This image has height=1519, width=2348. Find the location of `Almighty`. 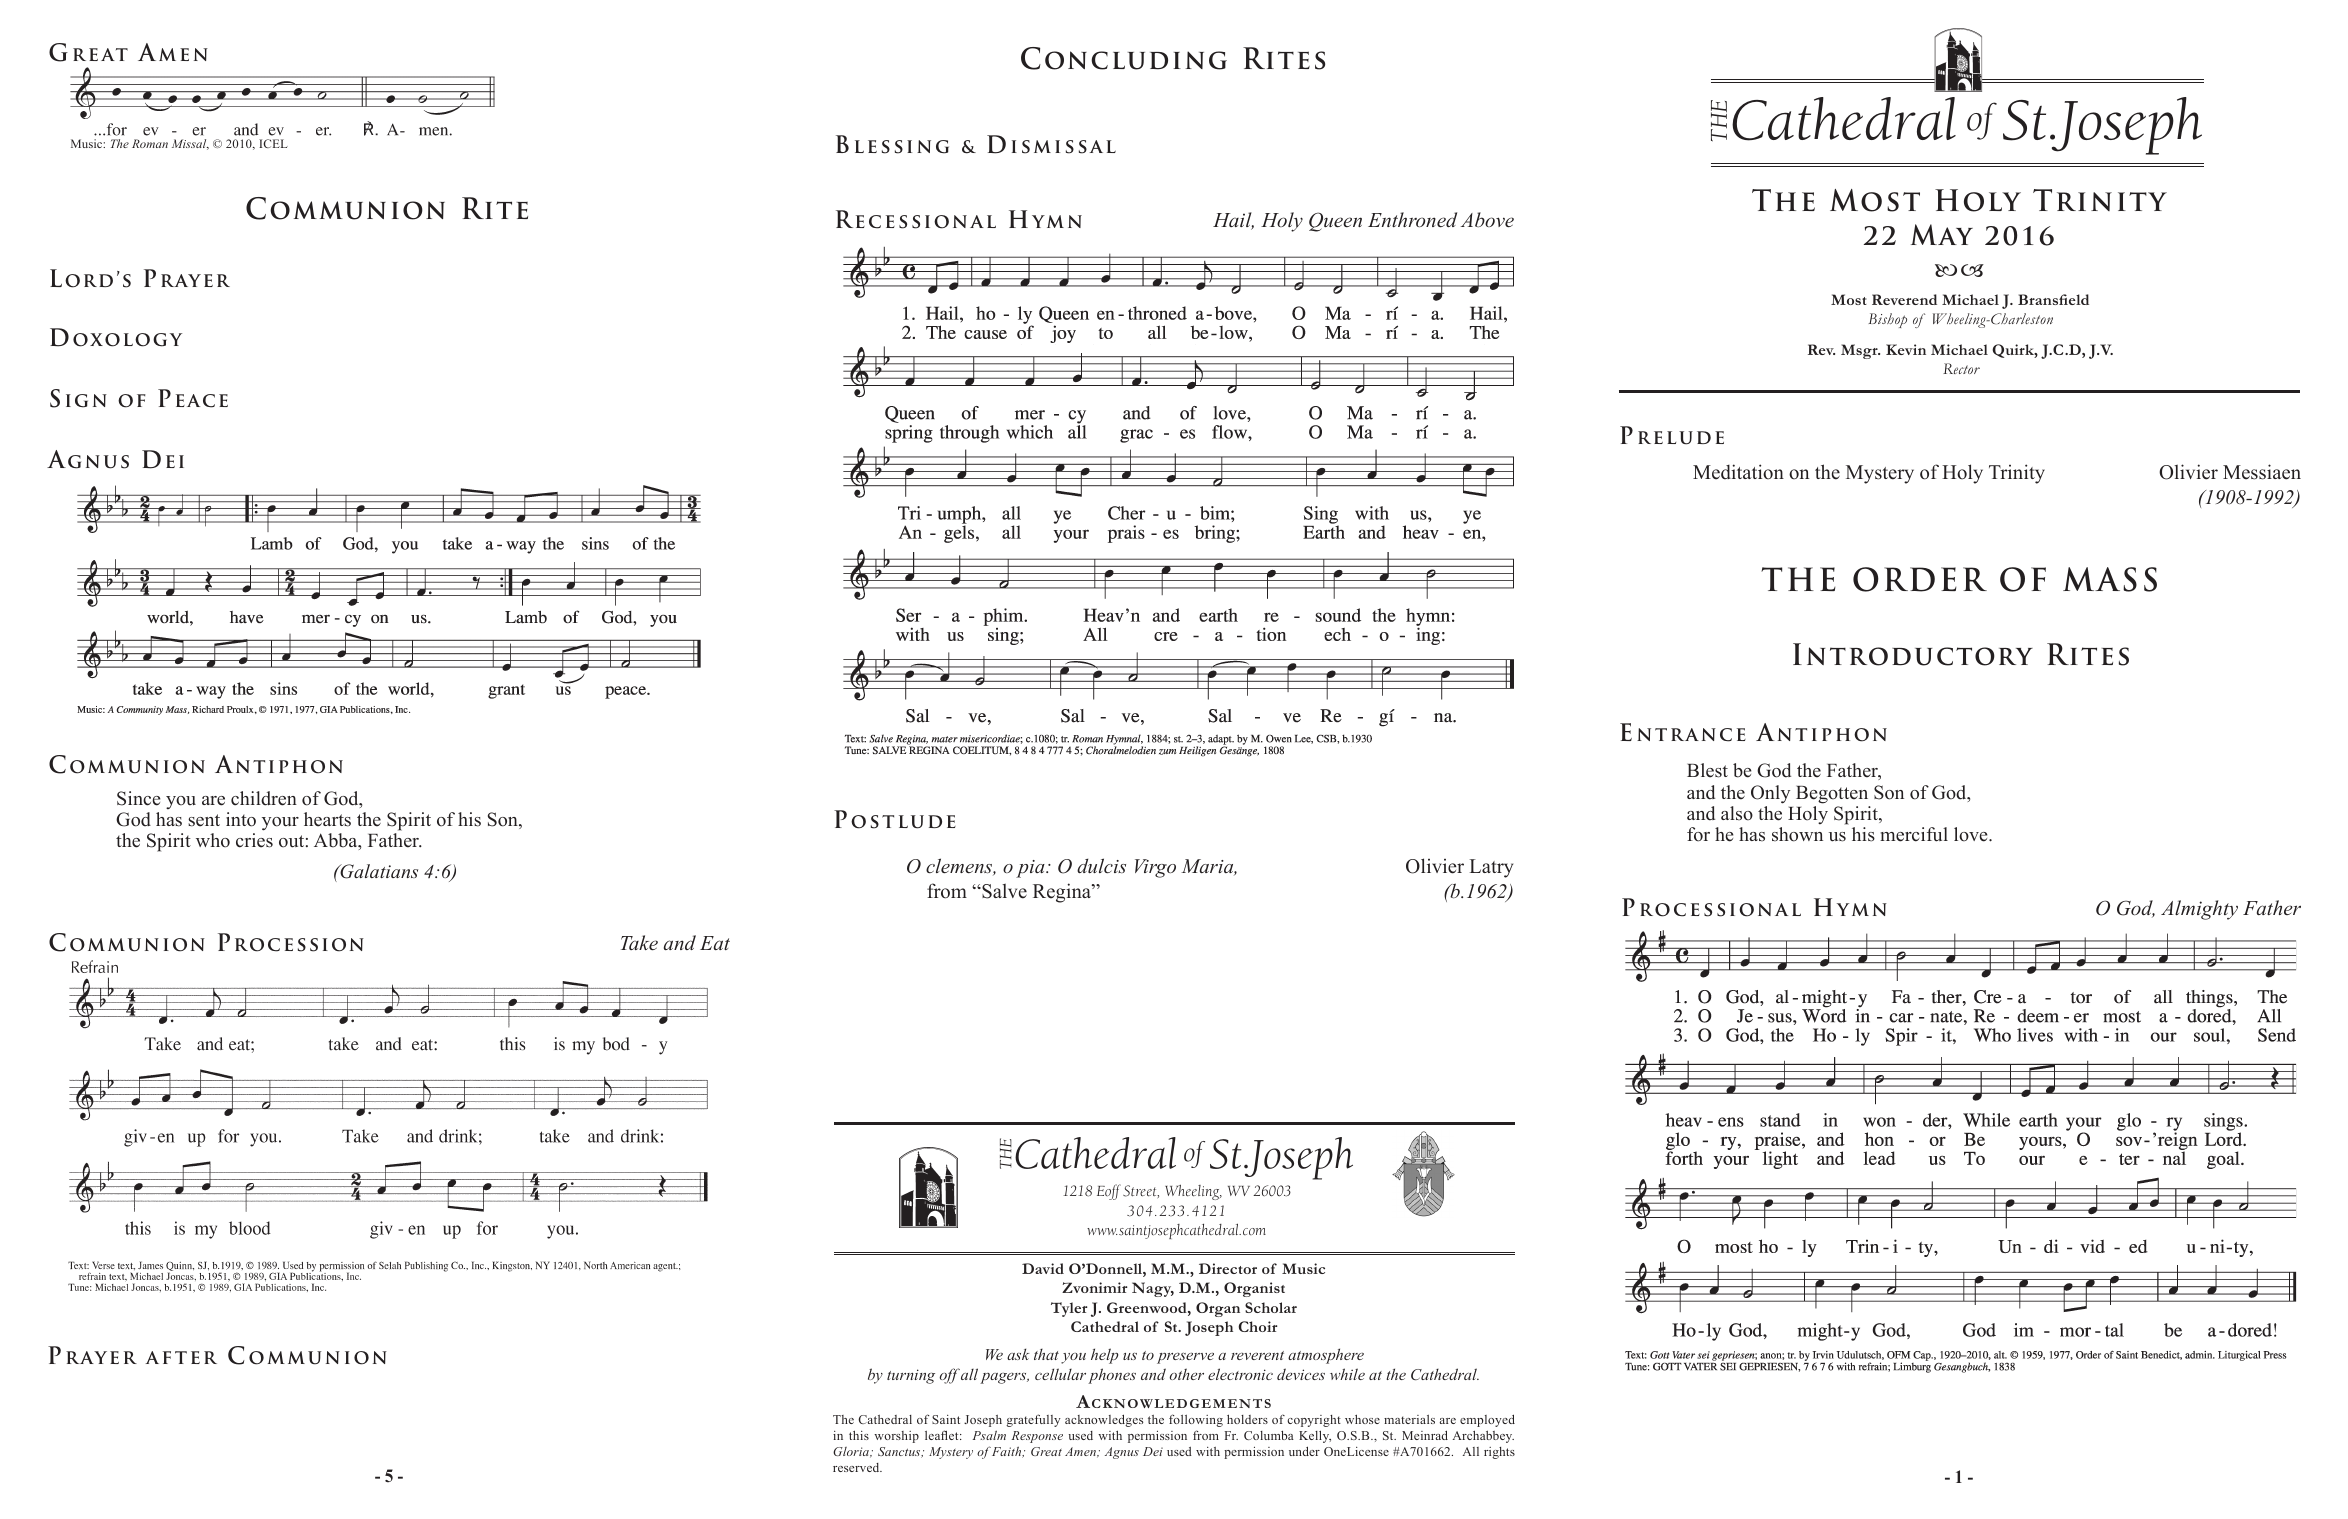

Almighty is located at coordinates (2199, 910).
